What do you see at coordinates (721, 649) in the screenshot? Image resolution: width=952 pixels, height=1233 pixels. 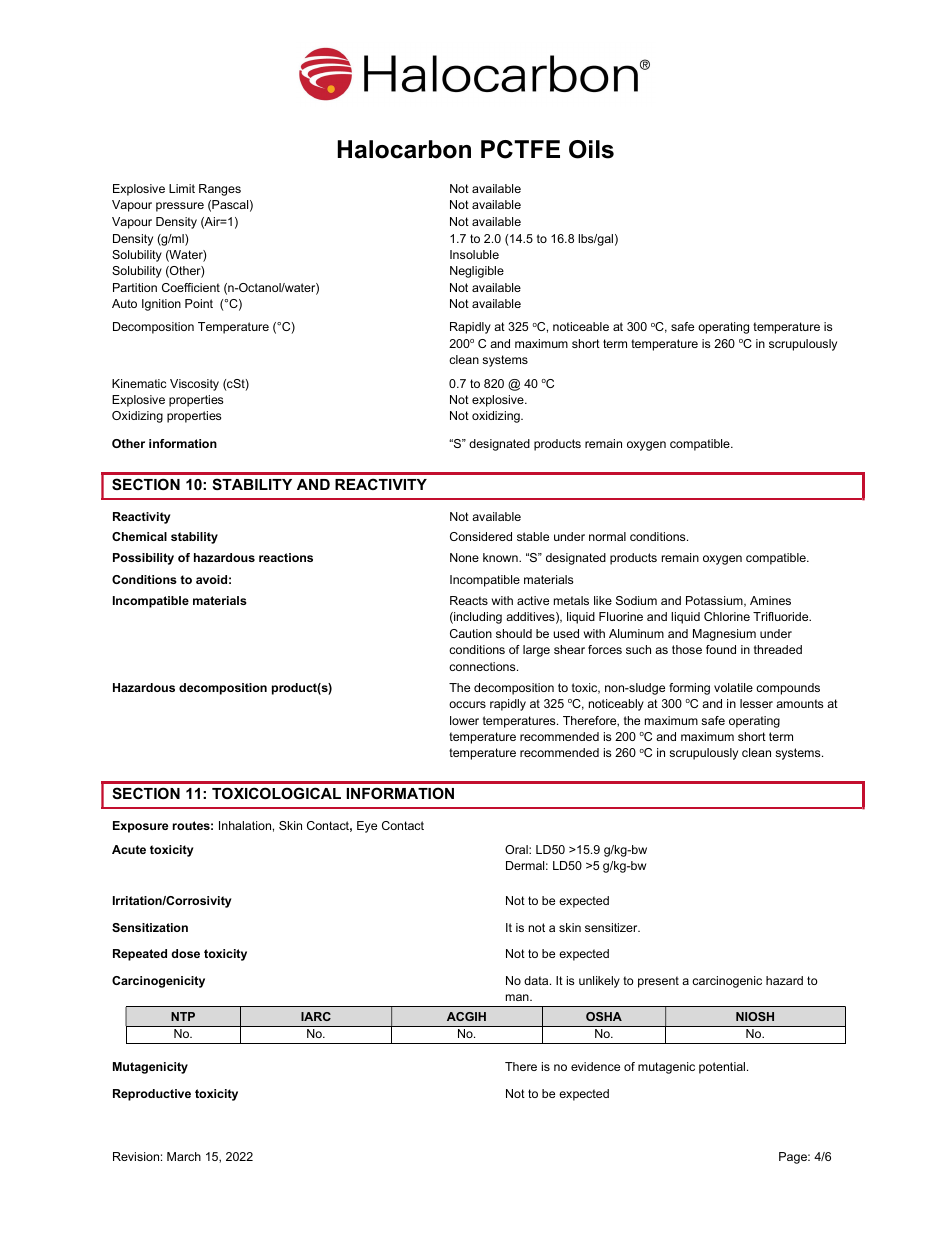 I see `found` at bounding box center [721, 649].
